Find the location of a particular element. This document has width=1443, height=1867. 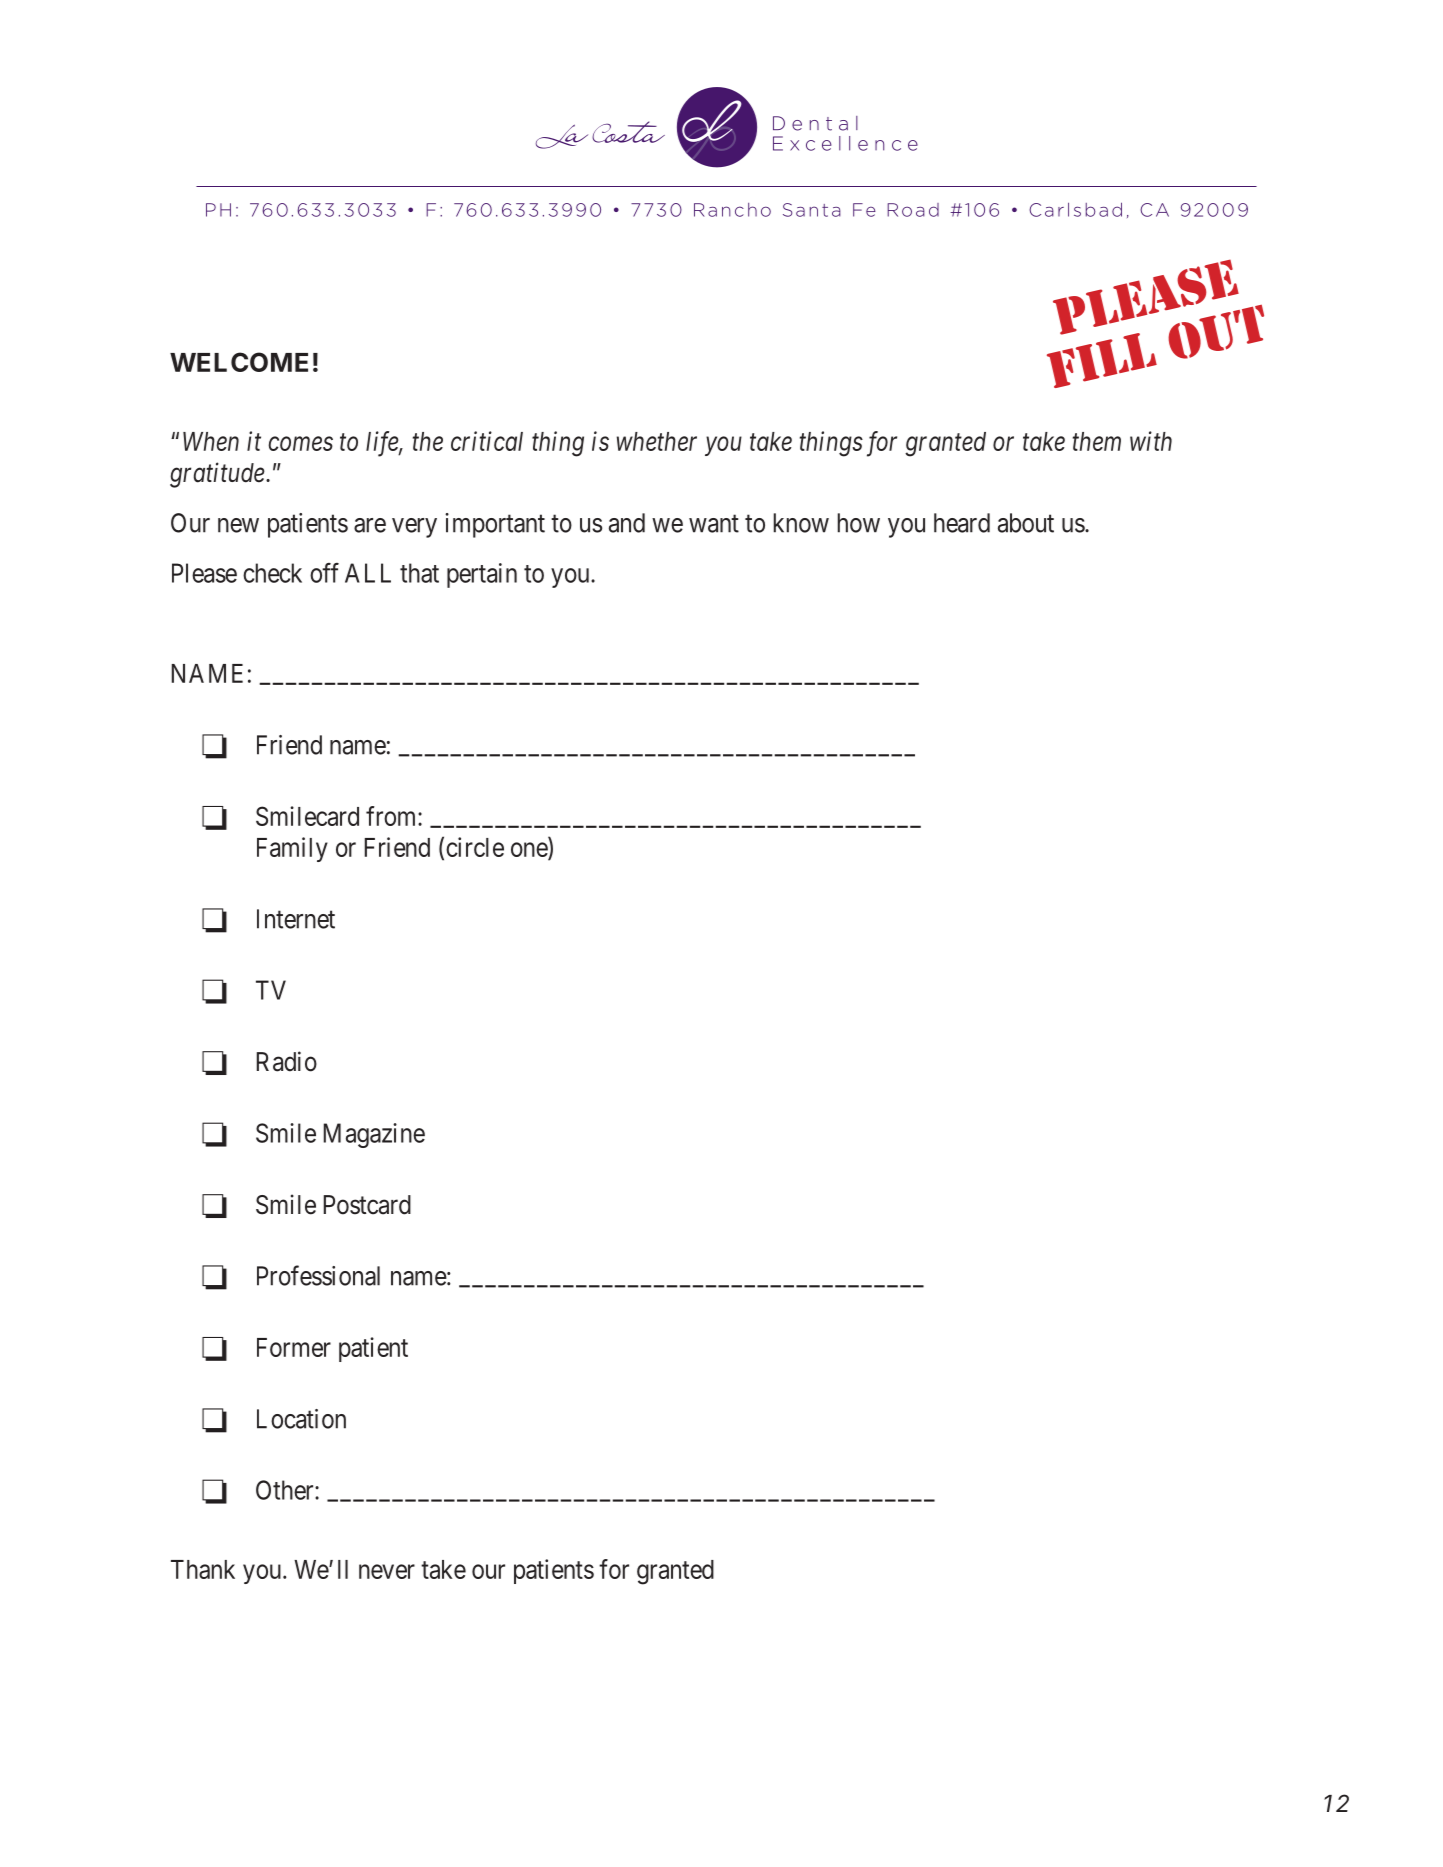

Carlsbad is located at coordinates (1075, 209).
